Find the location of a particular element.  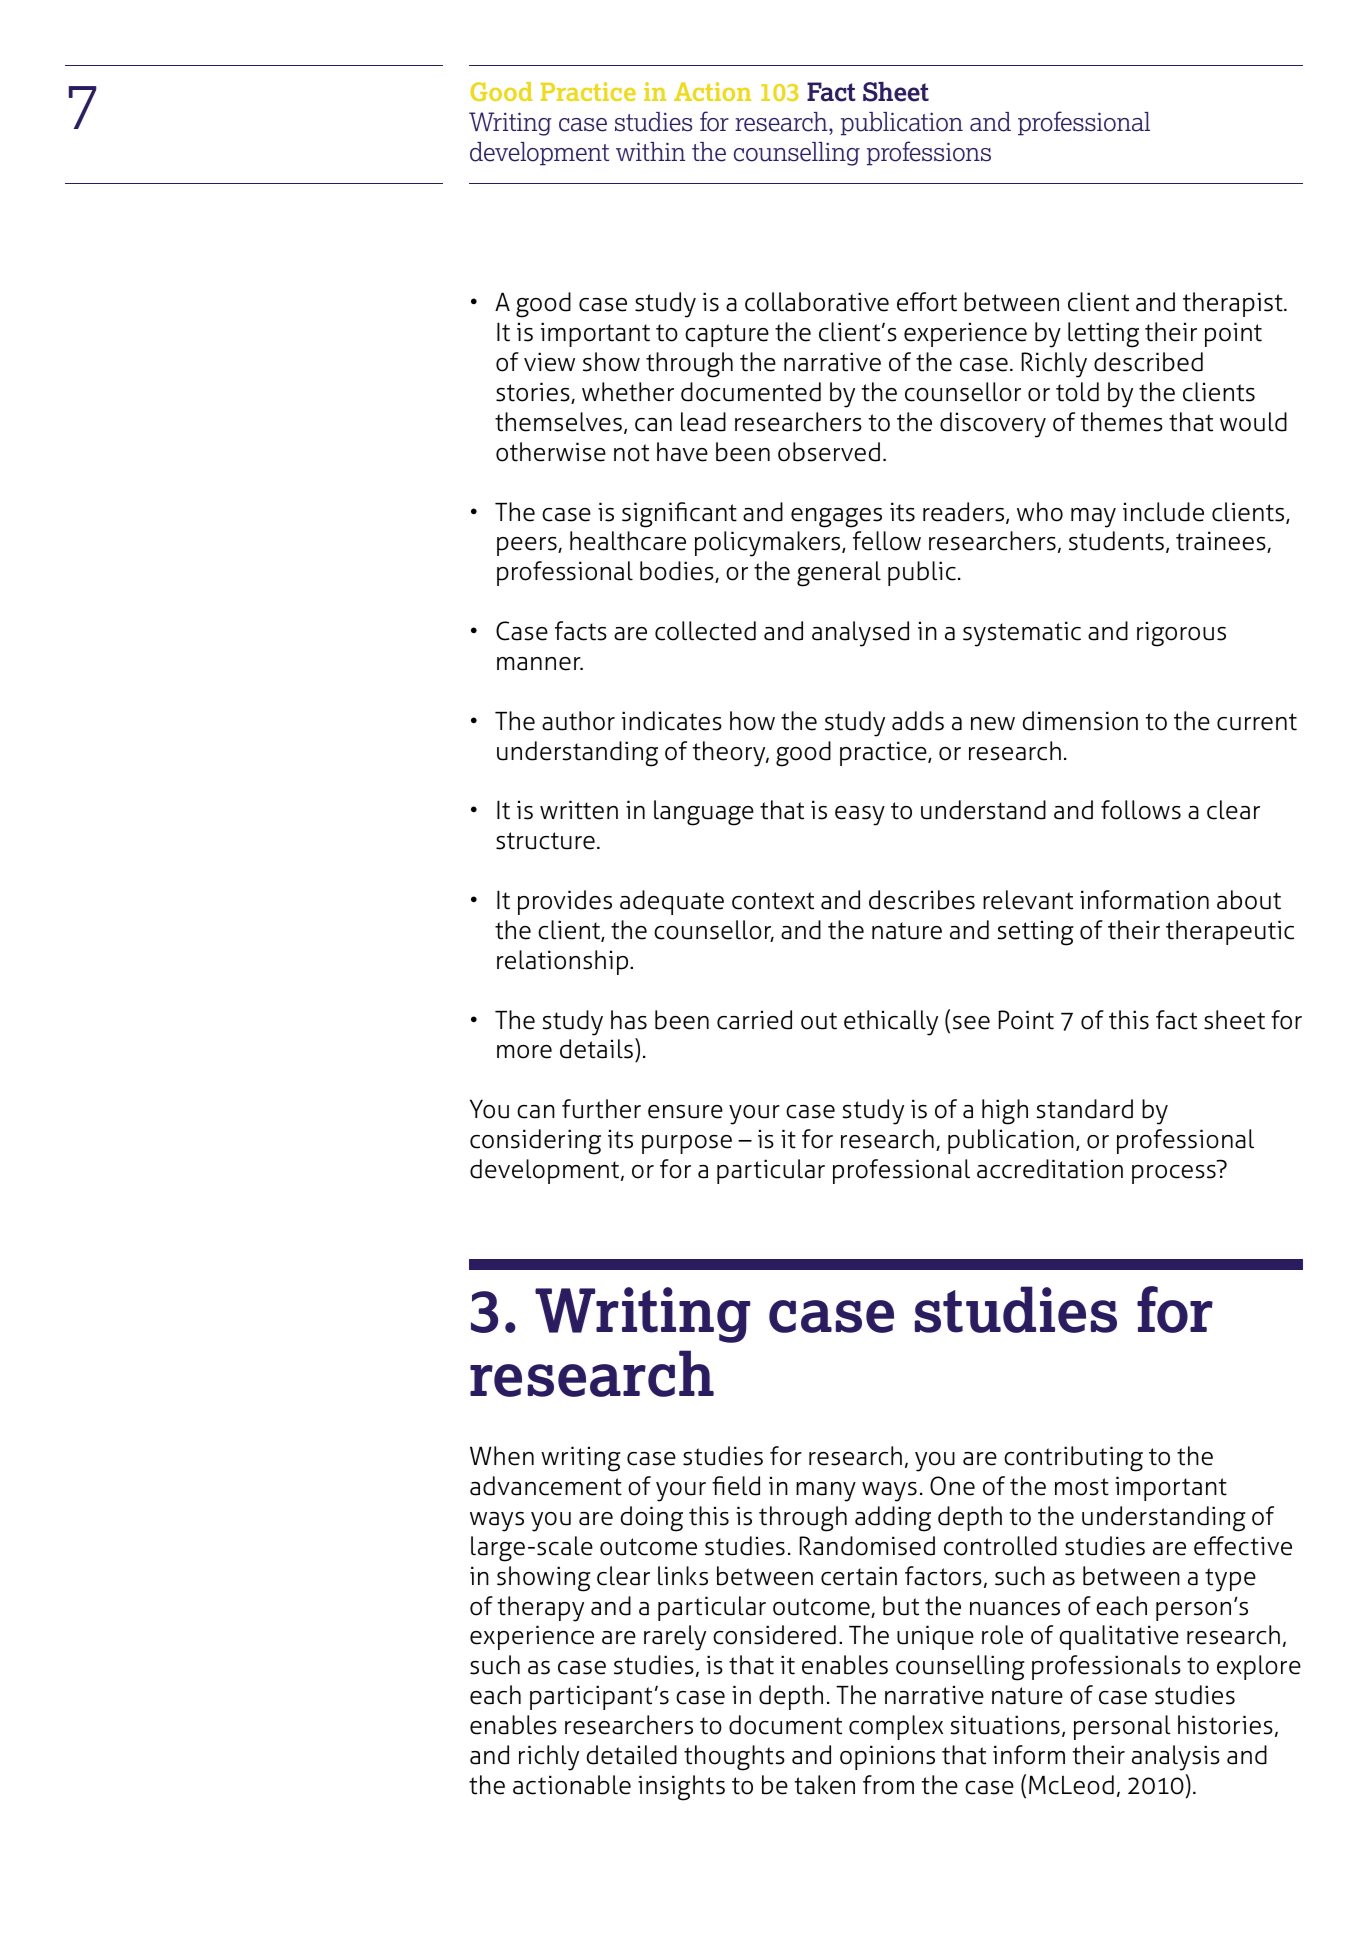

opinions is located at coordinates (887, 1757).
